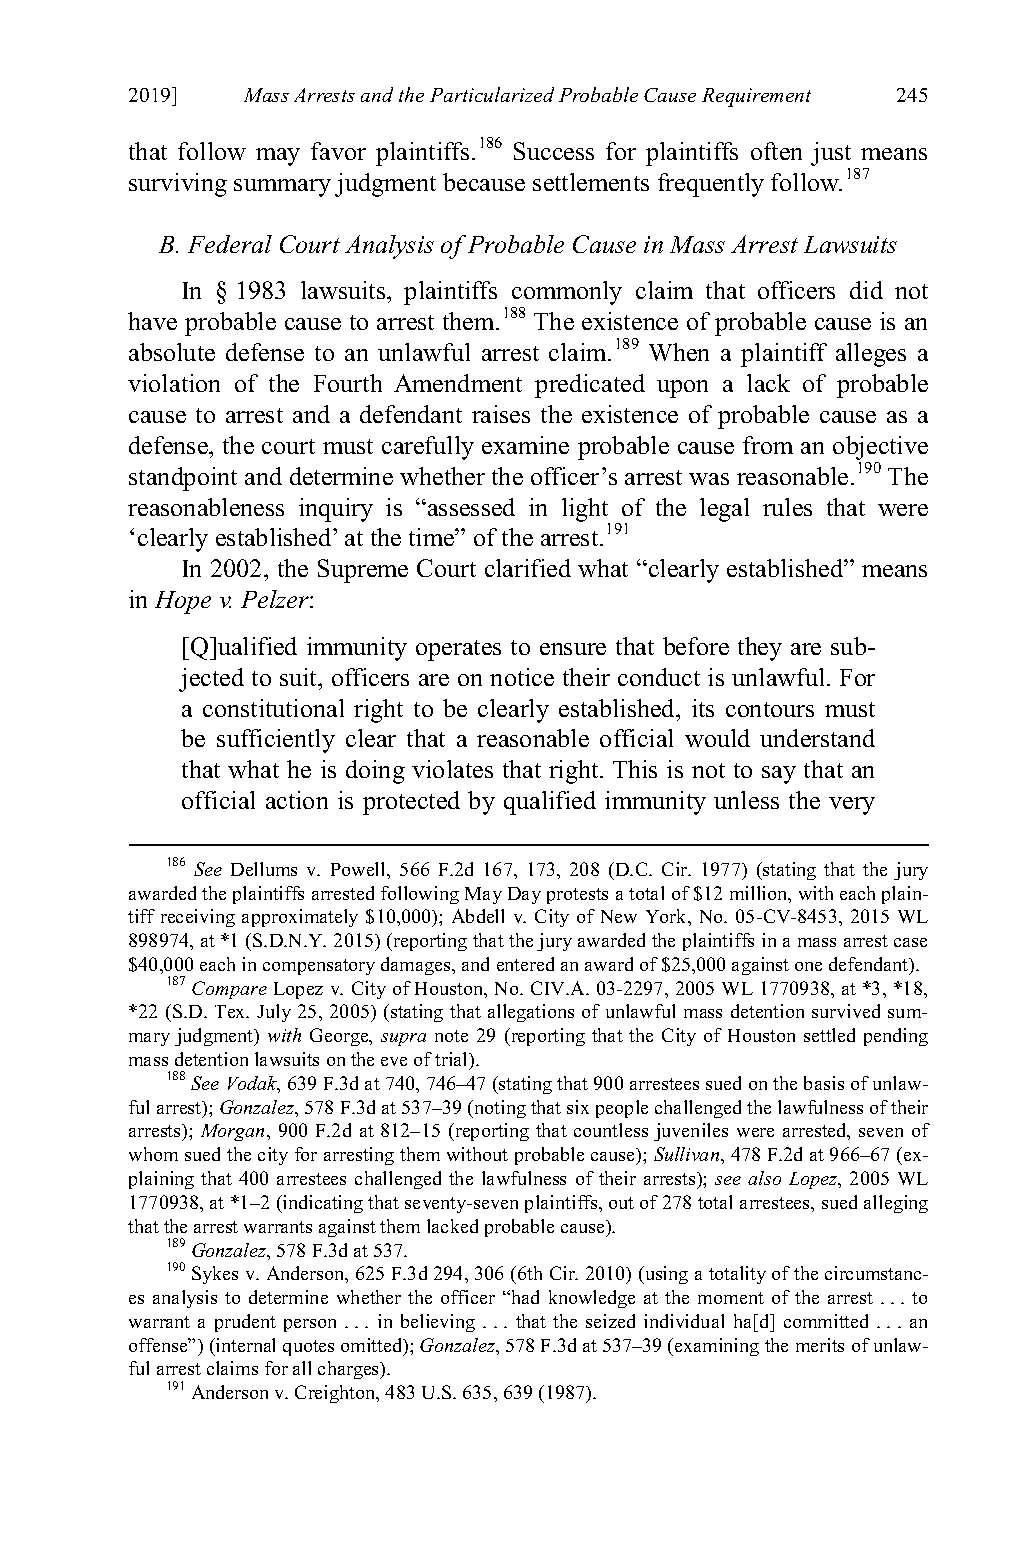  What do you see at coordinates (817, 738) in the document?
I see `understand` at bounding box center [817, 738].
